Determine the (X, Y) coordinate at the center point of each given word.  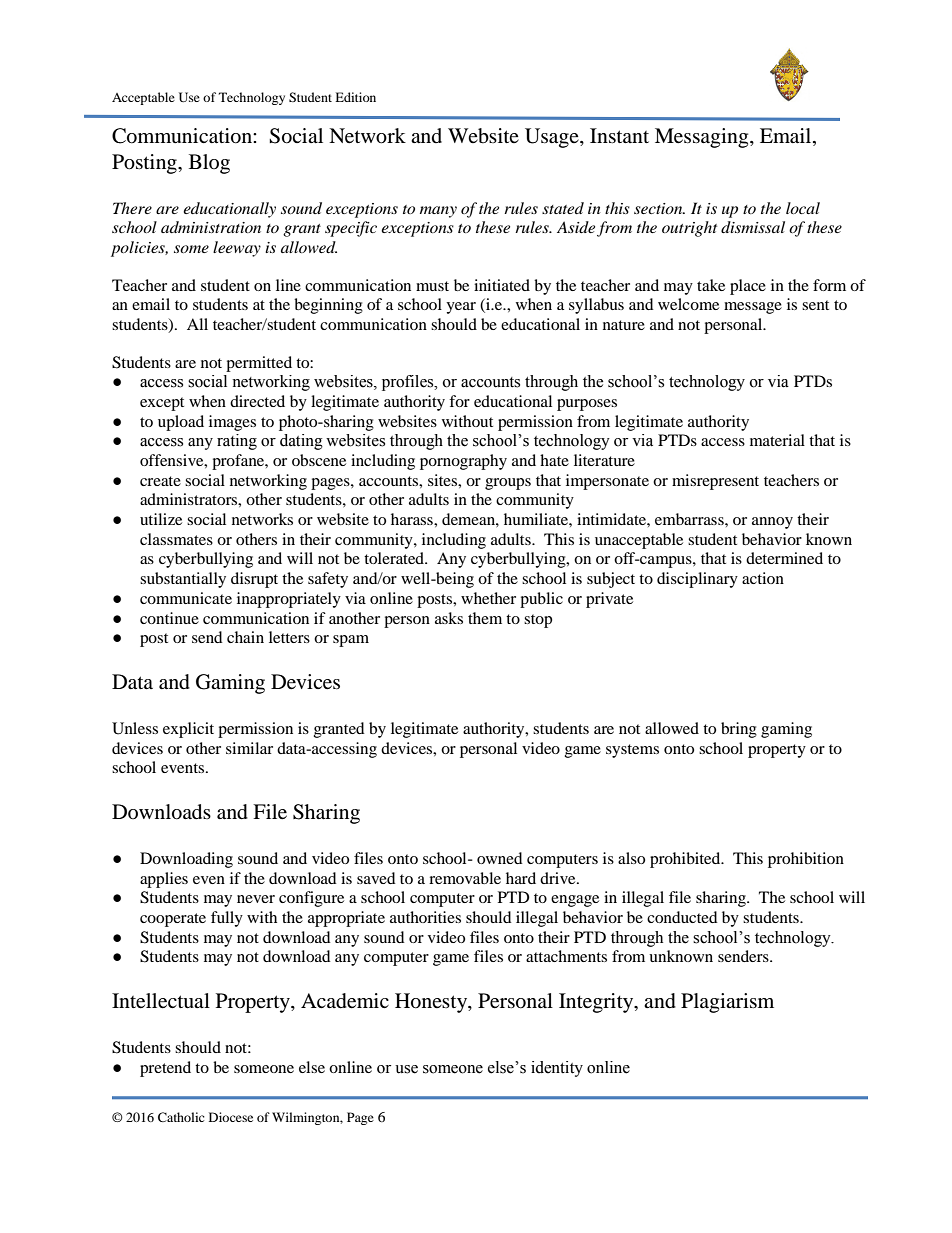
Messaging (703, 138)
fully (227, 919)
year (461, 308)
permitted (259, 364)
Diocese (231, 1117)
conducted (682, 917)
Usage (553, 138)
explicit (188, 730)
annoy (772, 523)
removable (465, 878)
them (485, 618)
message (753, 308)
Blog (209, 164)
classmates (176, 539)
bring (739, 730)
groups (508, 484)
